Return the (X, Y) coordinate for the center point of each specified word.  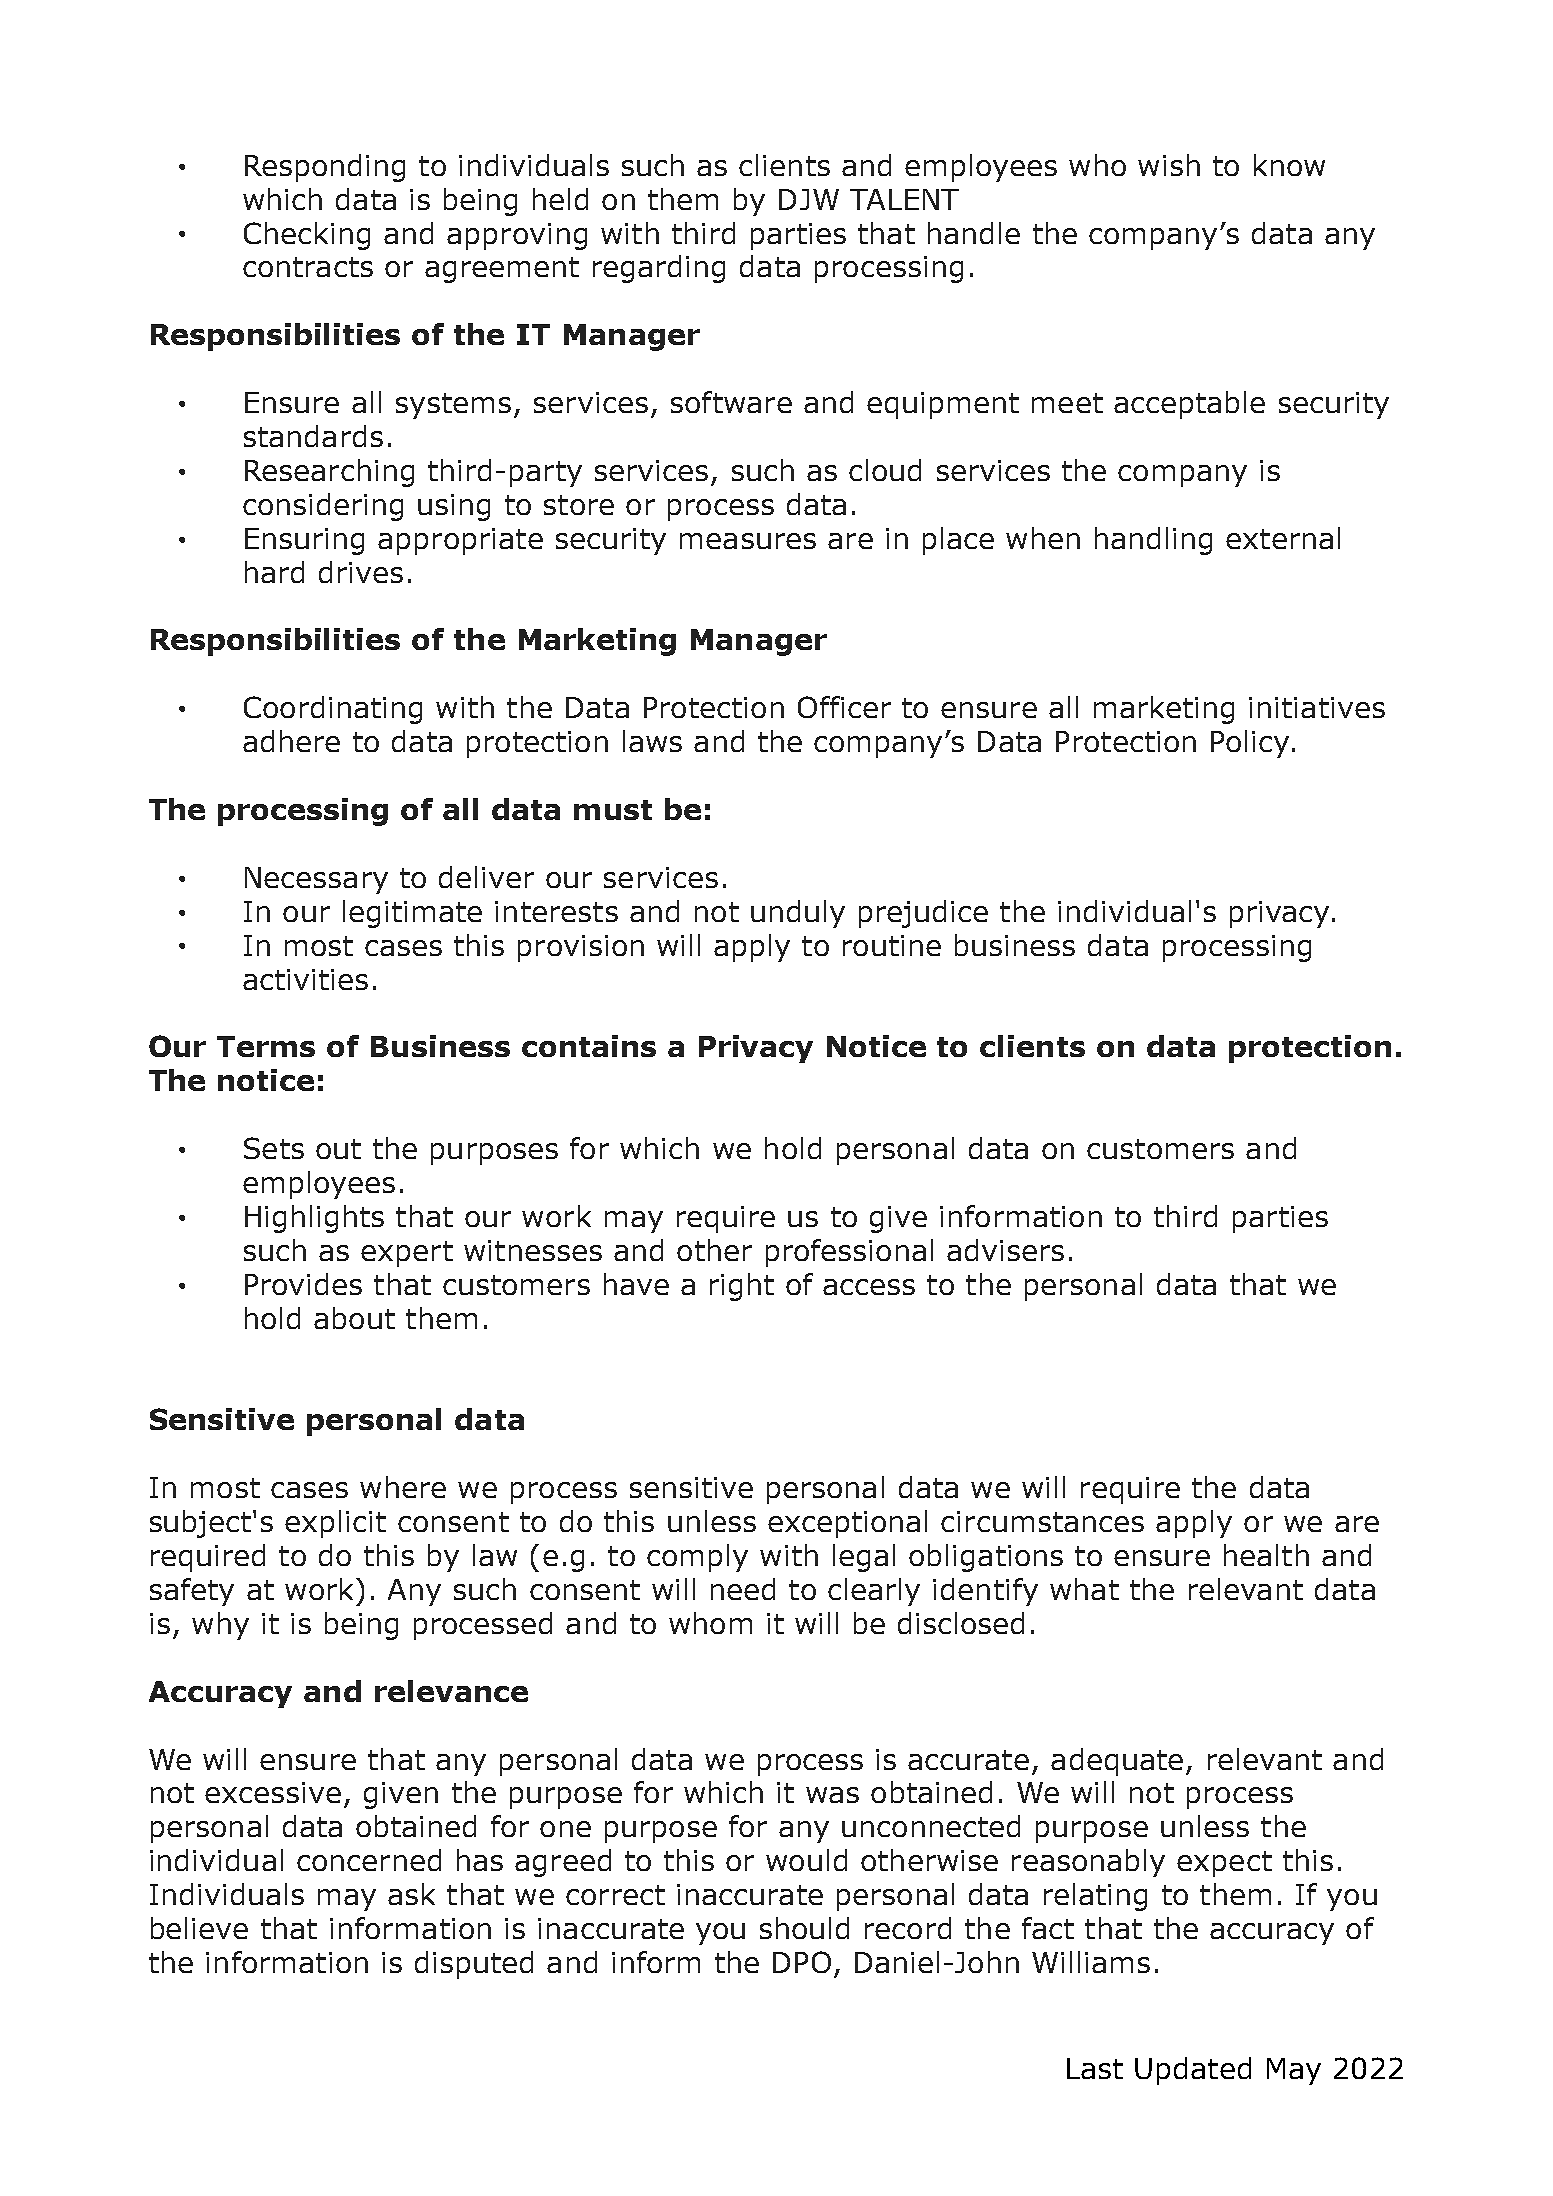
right (742, 1287)
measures (748, 541)
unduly (798, 914)
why (220, 1626)
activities (305, 979)
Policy (1250, 744)
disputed (474, 1965)
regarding (659, 269)
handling (1153, 541)
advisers (1005, 1250)
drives (361, 572)
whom (710, 1623)
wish (1169, 165)
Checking (307, 236)
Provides (303, 1284)
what (1084, 1589)
